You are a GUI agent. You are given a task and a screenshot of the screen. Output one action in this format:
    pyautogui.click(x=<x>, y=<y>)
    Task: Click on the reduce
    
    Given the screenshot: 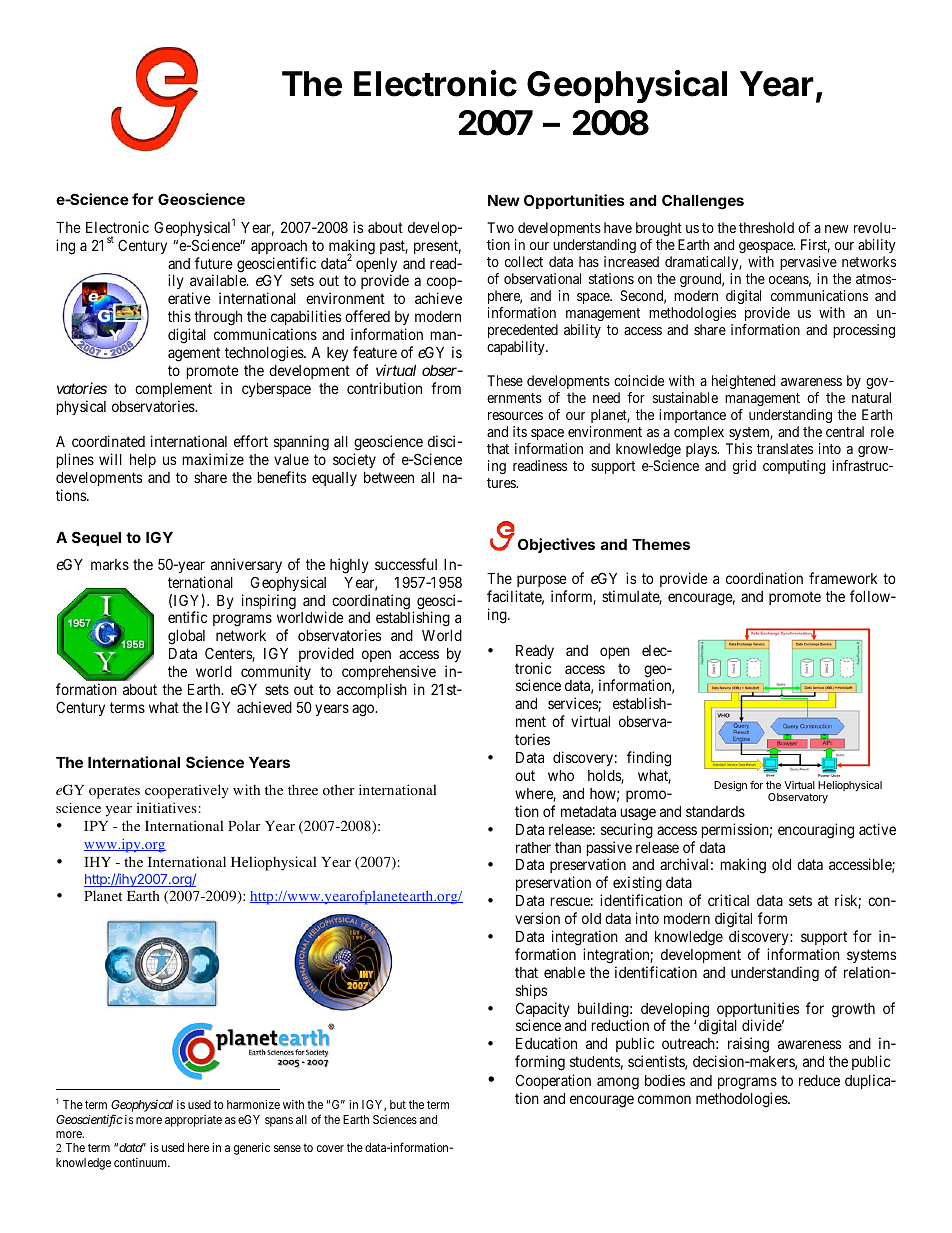 What is the action you would take?
    pyautogui.click(x=819, y=1080)
